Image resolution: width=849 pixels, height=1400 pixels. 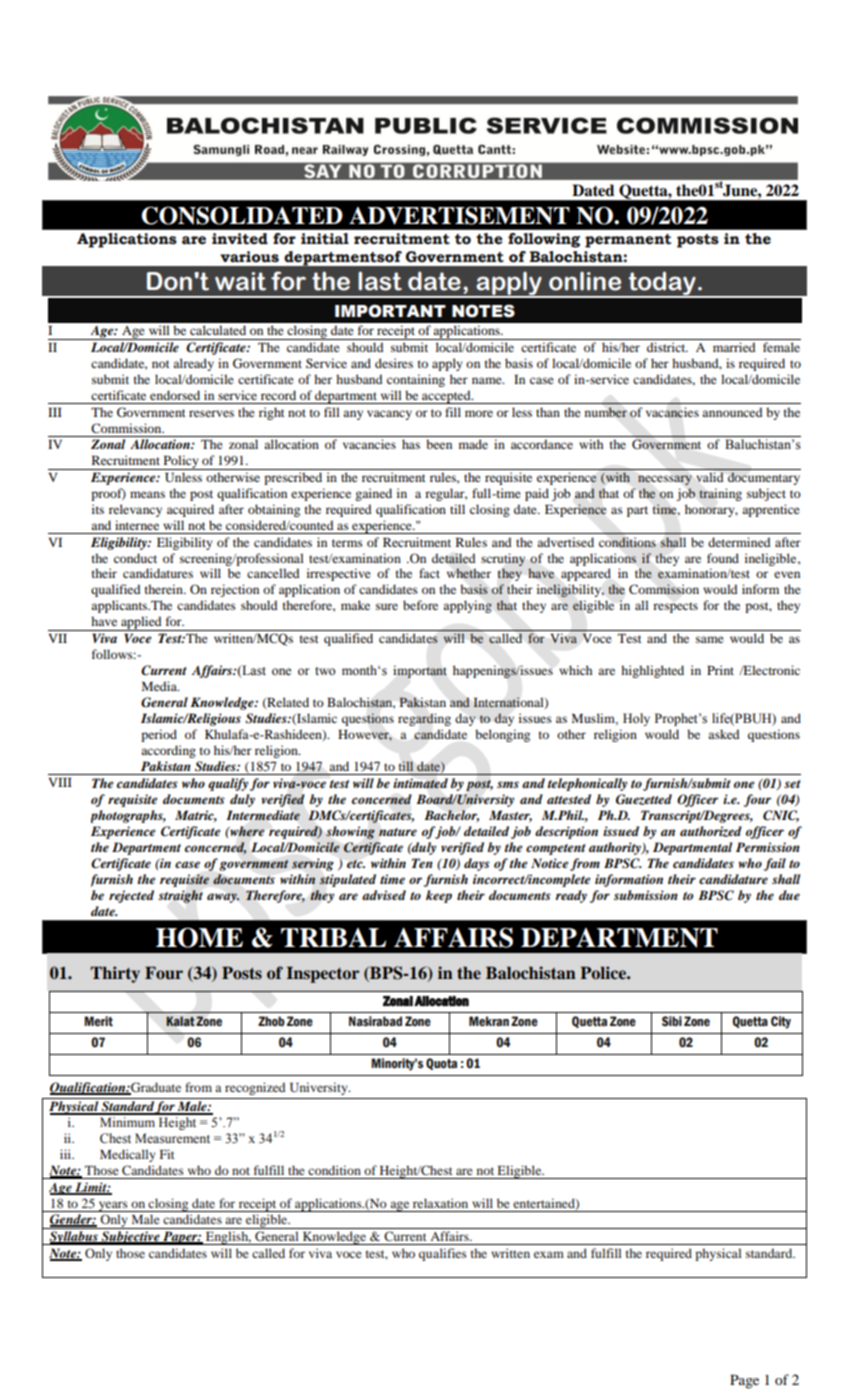 What do you see at coordinates (240, 239) in the document?
I see `invited` at bounding box center [240, 239].
